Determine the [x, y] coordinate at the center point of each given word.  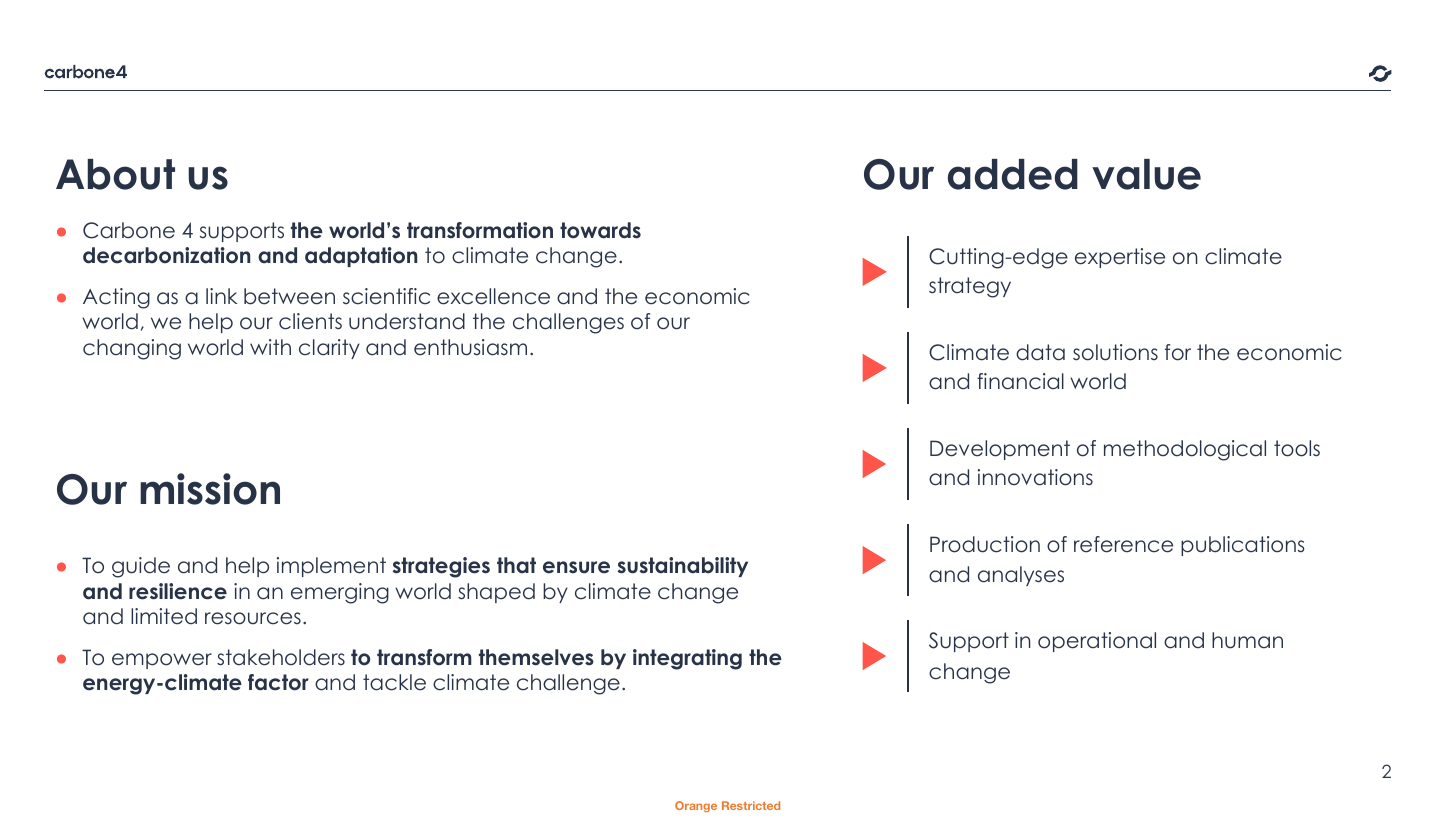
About [115, 174]
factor [278, 682]
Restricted [751, 805]
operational [1097, 642]
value [1146, 174]
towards [600, 230]
